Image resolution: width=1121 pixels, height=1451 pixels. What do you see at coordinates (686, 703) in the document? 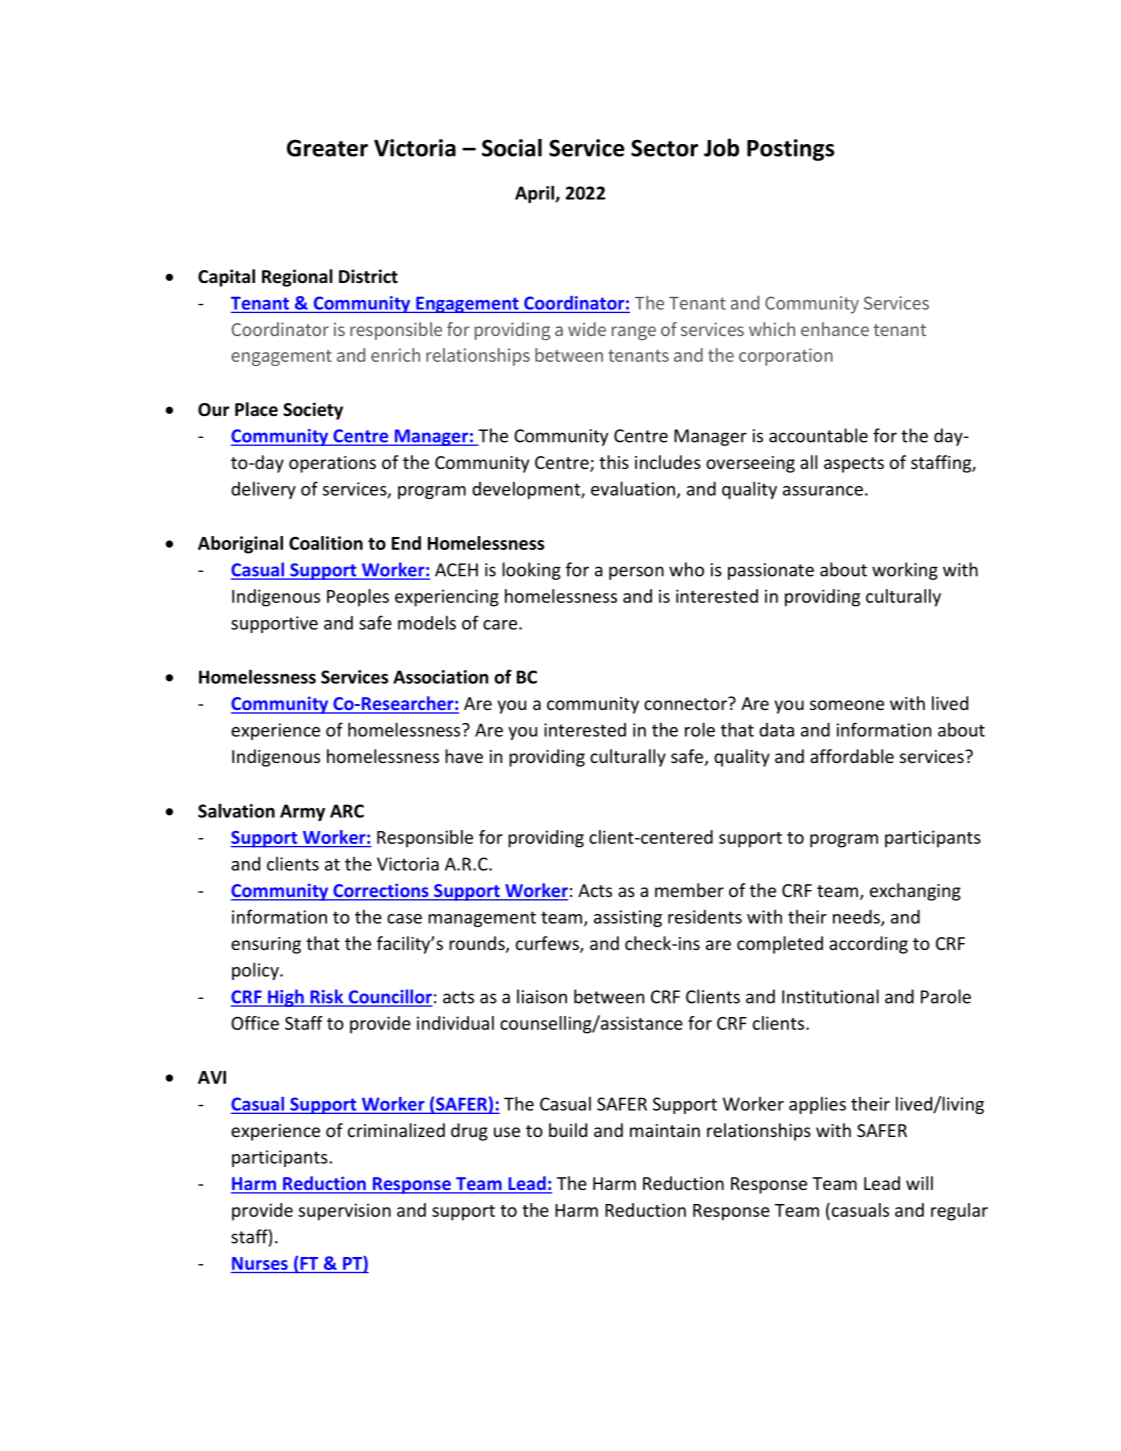
I see `connector` at bounding box center [686, 703].
